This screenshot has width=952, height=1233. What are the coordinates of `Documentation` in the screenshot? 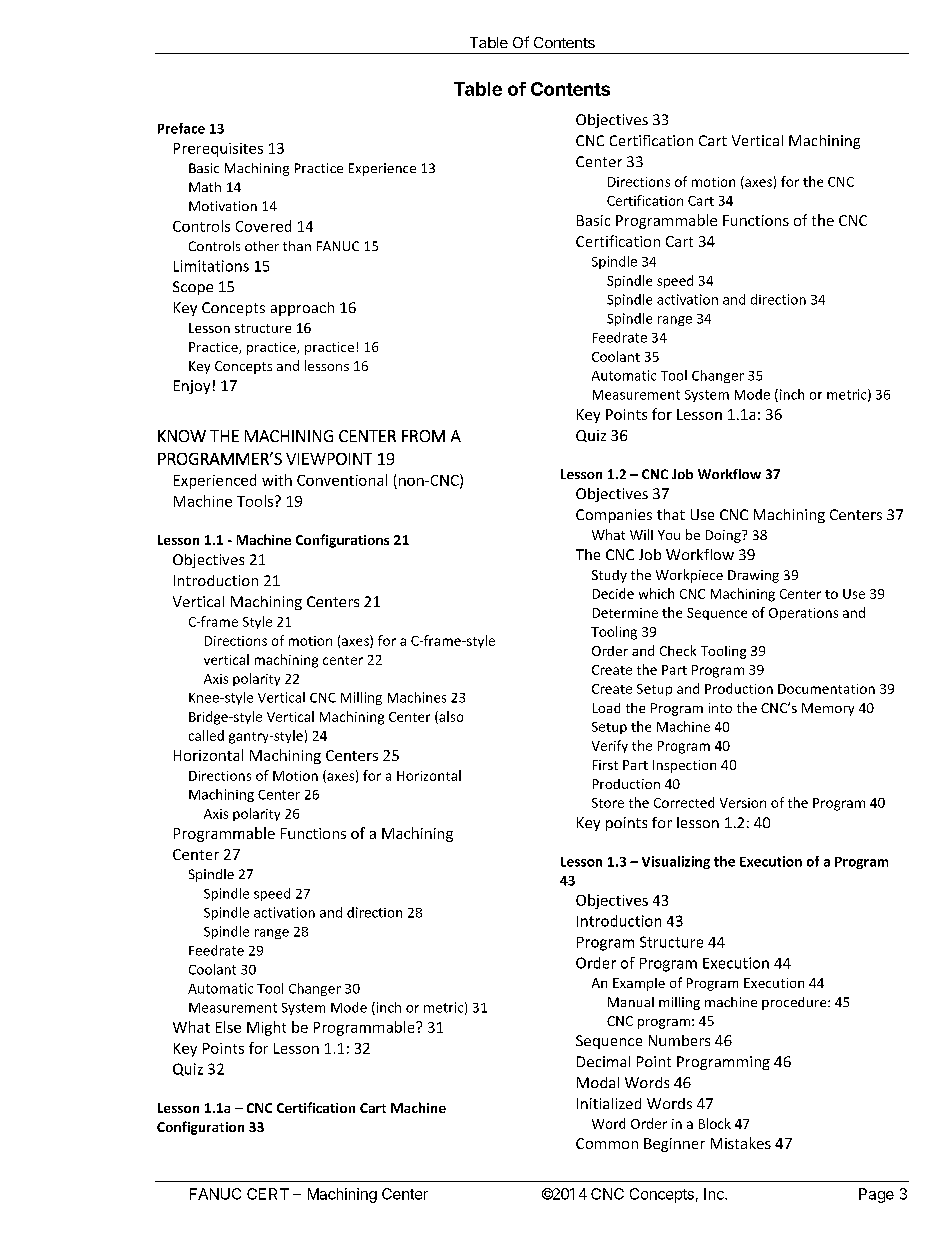 It's located at (826, 689).
